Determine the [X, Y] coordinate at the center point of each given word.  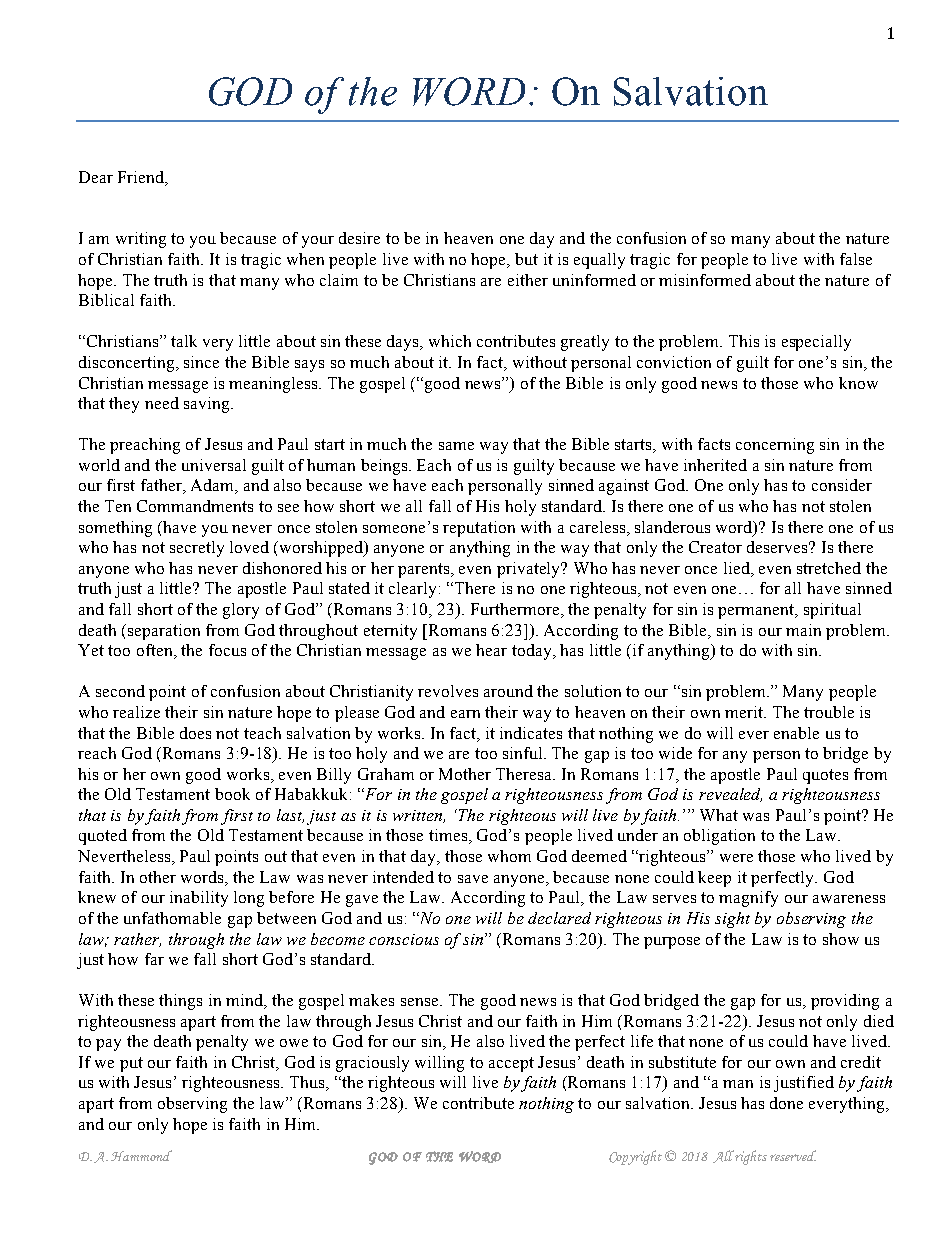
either [528, 280]
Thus [308, 1083]
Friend [142, 177]
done [786, 1103]
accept [511, 1064]
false [856, 259]
